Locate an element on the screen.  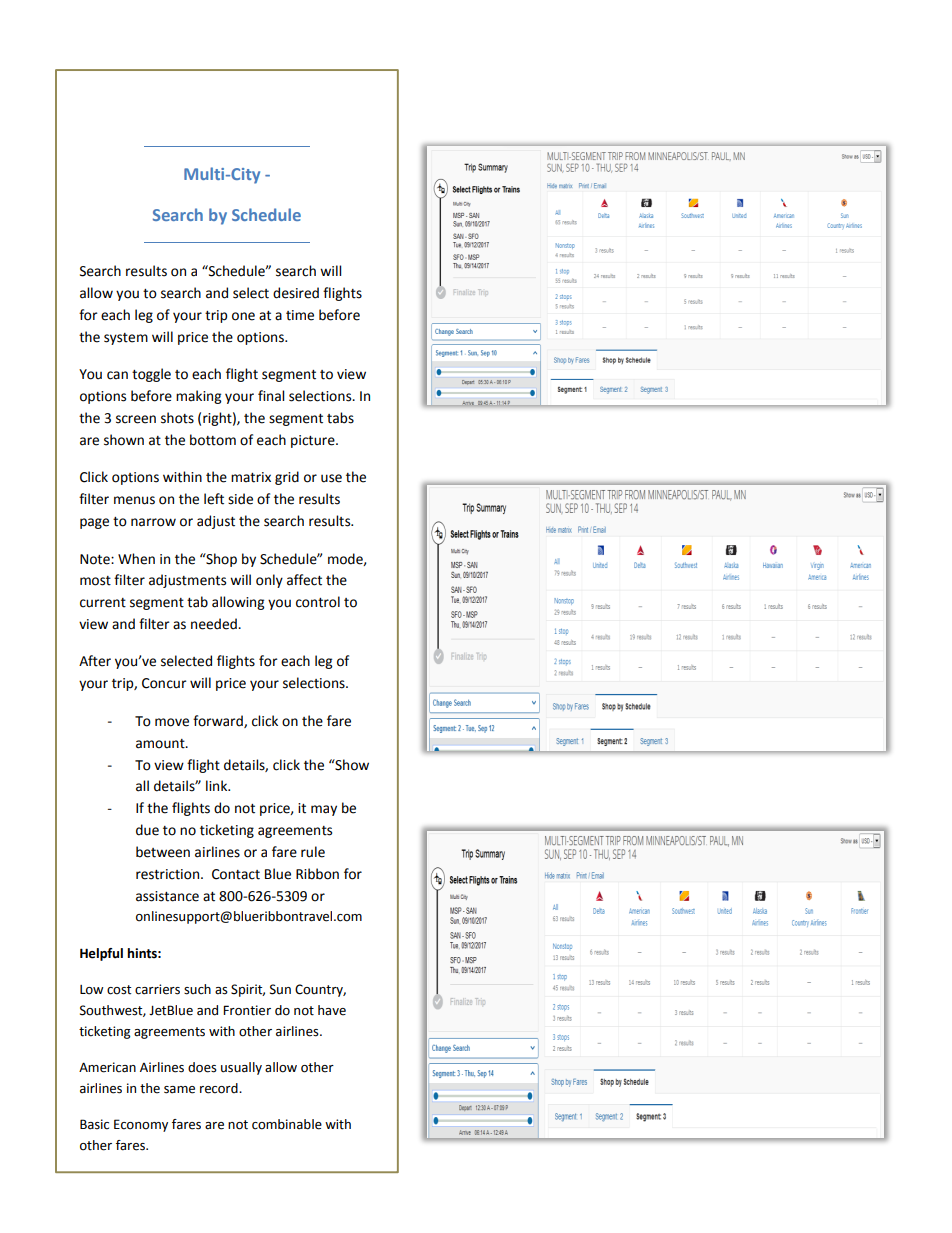
time is located at coordinates (300, 315).
